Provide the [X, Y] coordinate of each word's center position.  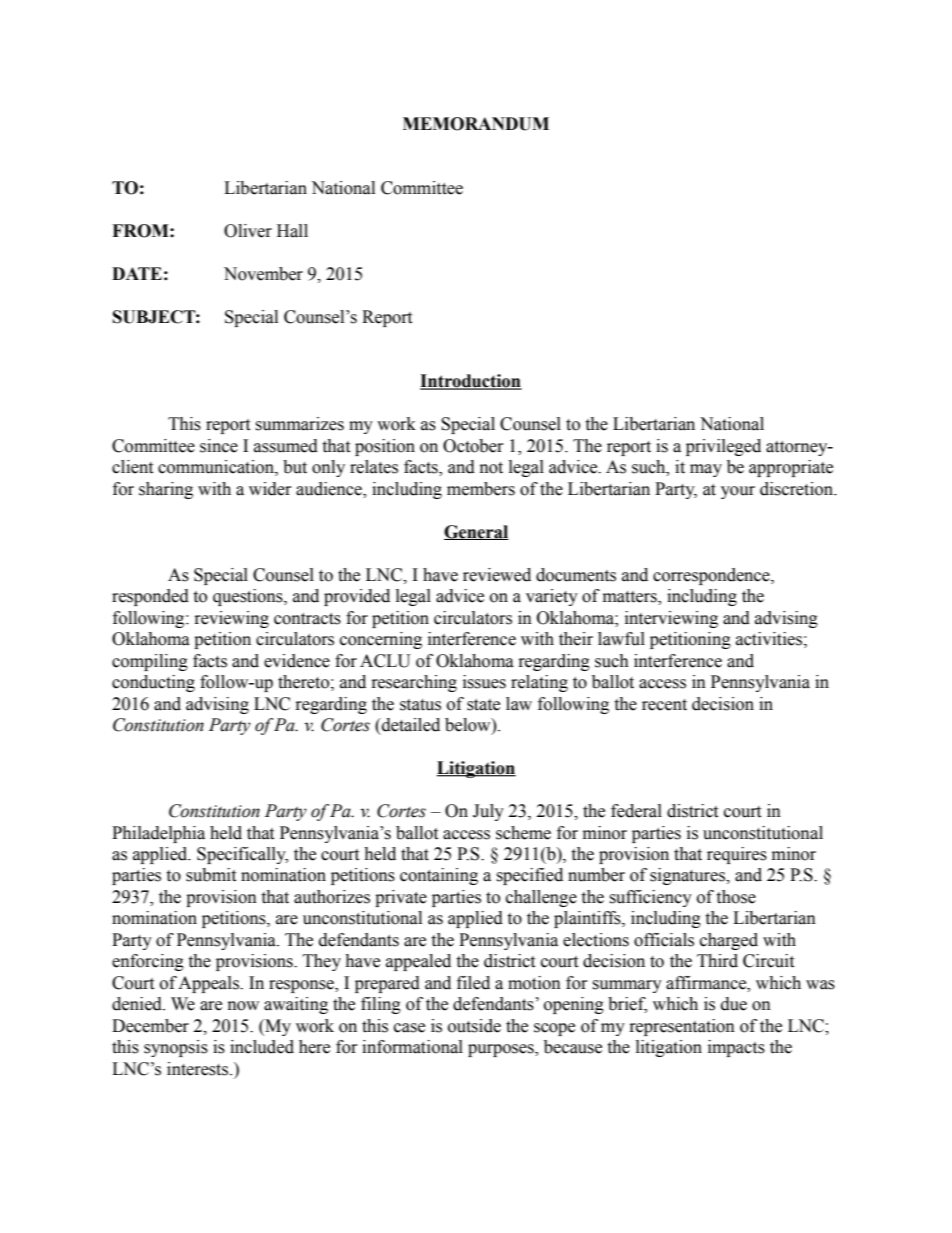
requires [737, 855]
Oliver [248, 231]
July [488, 812]
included [262, 1047]
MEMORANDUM [476, 124]
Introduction [471, 382]
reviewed [497, 575]
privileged [723, 447]
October [473, 446]
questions [249, 597]
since [219, 446]
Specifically [242, 855]
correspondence [712, 576]
